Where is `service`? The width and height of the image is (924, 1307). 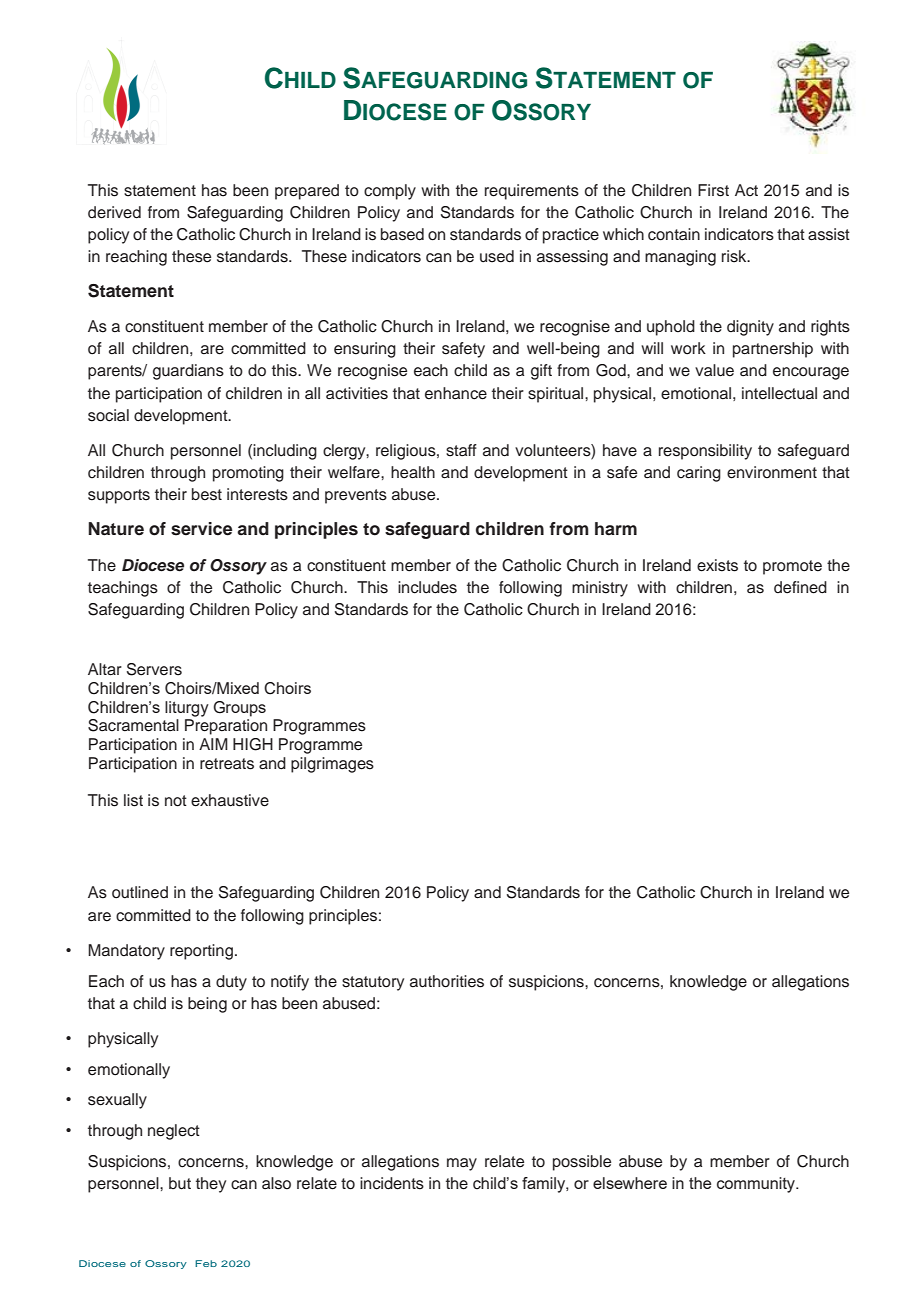 service is located at coordinates (201, 529).
